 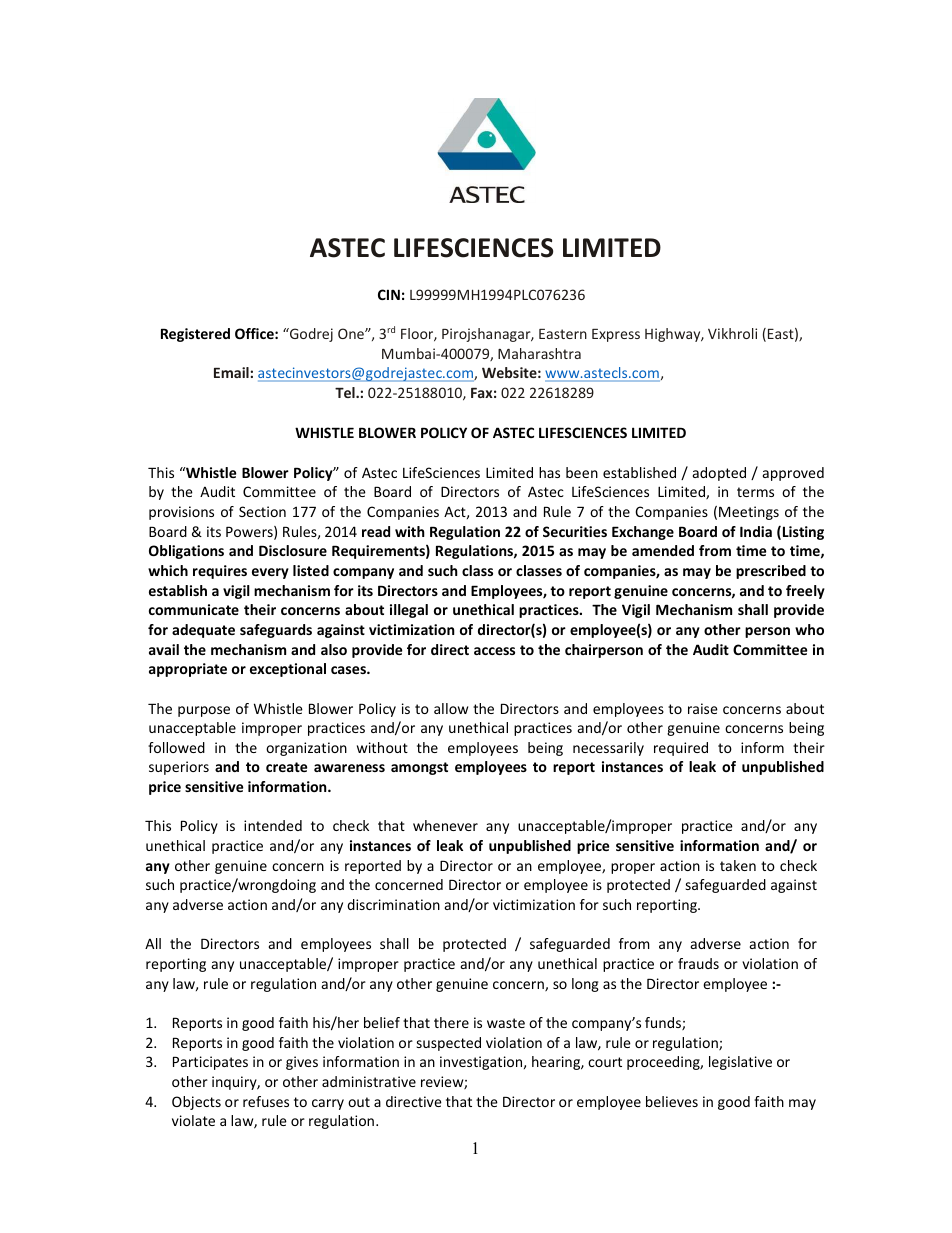 What do you see at coordinates (451, 708) in the screenshot?
I see `allow` at bounding box center [451, 708].
